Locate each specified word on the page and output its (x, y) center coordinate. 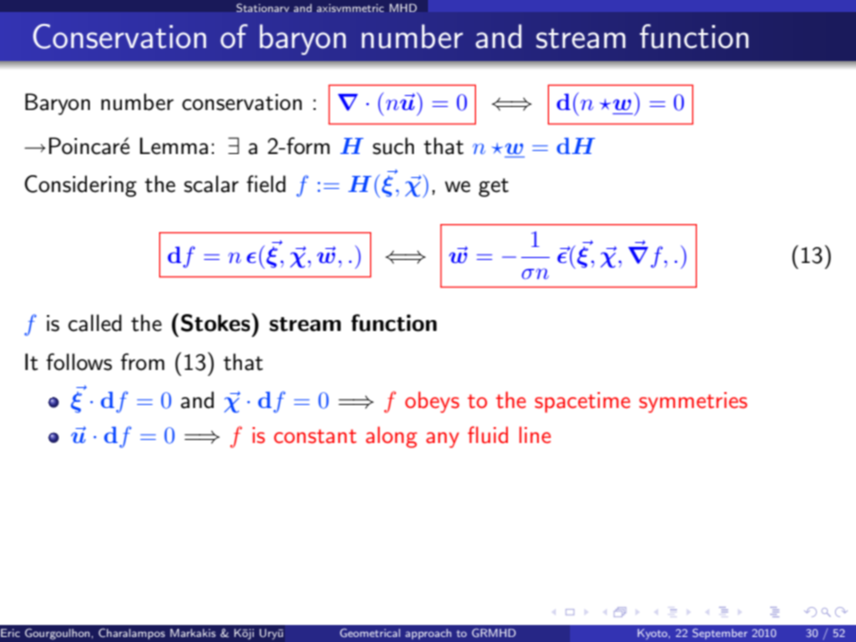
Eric (10, 633)
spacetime (582, 402)
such (393, 146)
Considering (81, 186)
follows (79, 362)
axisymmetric (350, 8)
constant (315, 436)
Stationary (263, 8)
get (494, 187)
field (266, 184)
